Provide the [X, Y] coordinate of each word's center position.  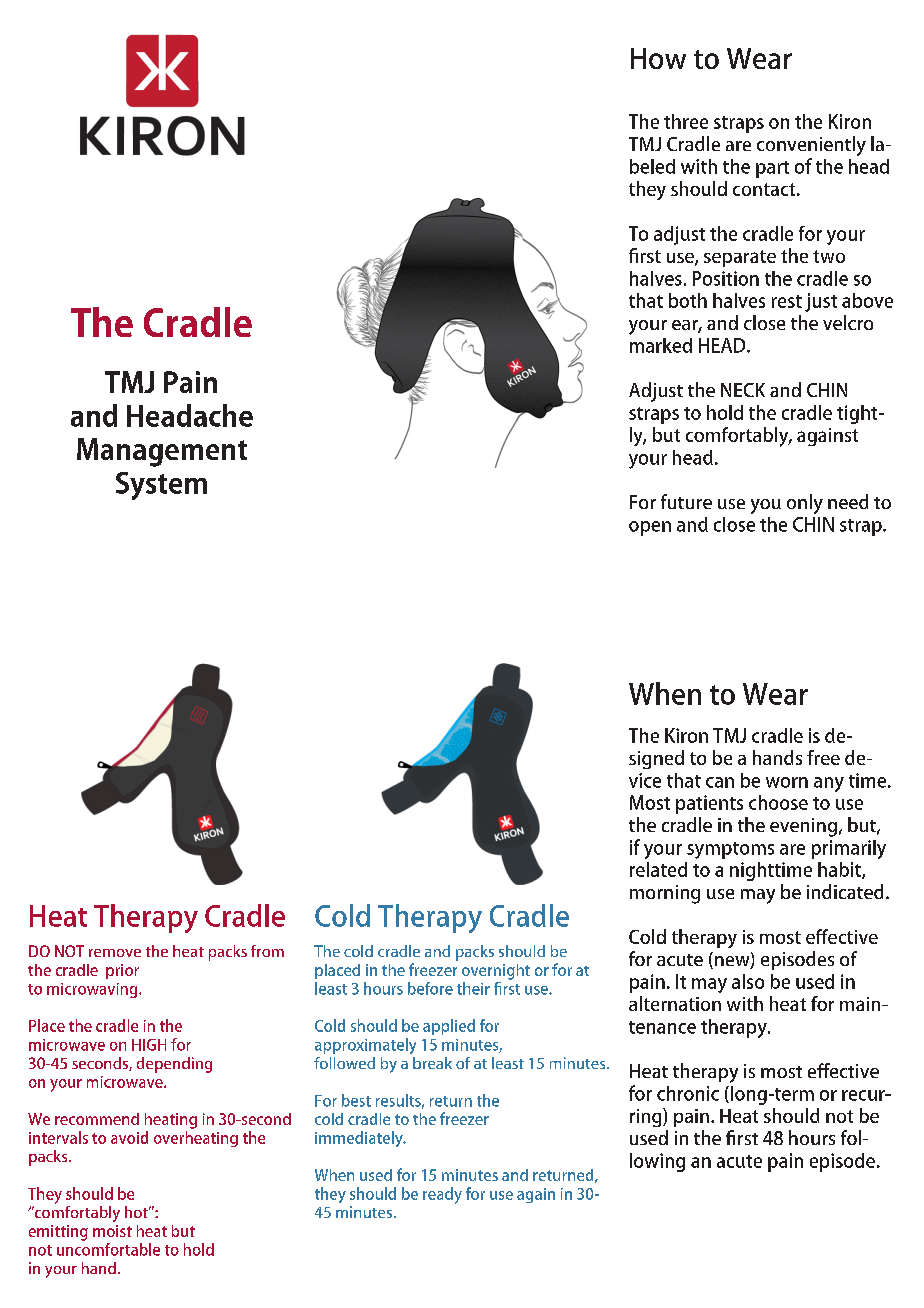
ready [442, 1195]
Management [162, 452]
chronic [688, 1093]
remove [115, 953]
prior [122, 971]
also [748, 981]
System [161, 486]
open [650, 528]
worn [787, 782]
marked [661, 345]
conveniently [811, 146]
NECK [743, 390]
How [658, 58]
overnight [496, 972]
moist [112, 1231]
